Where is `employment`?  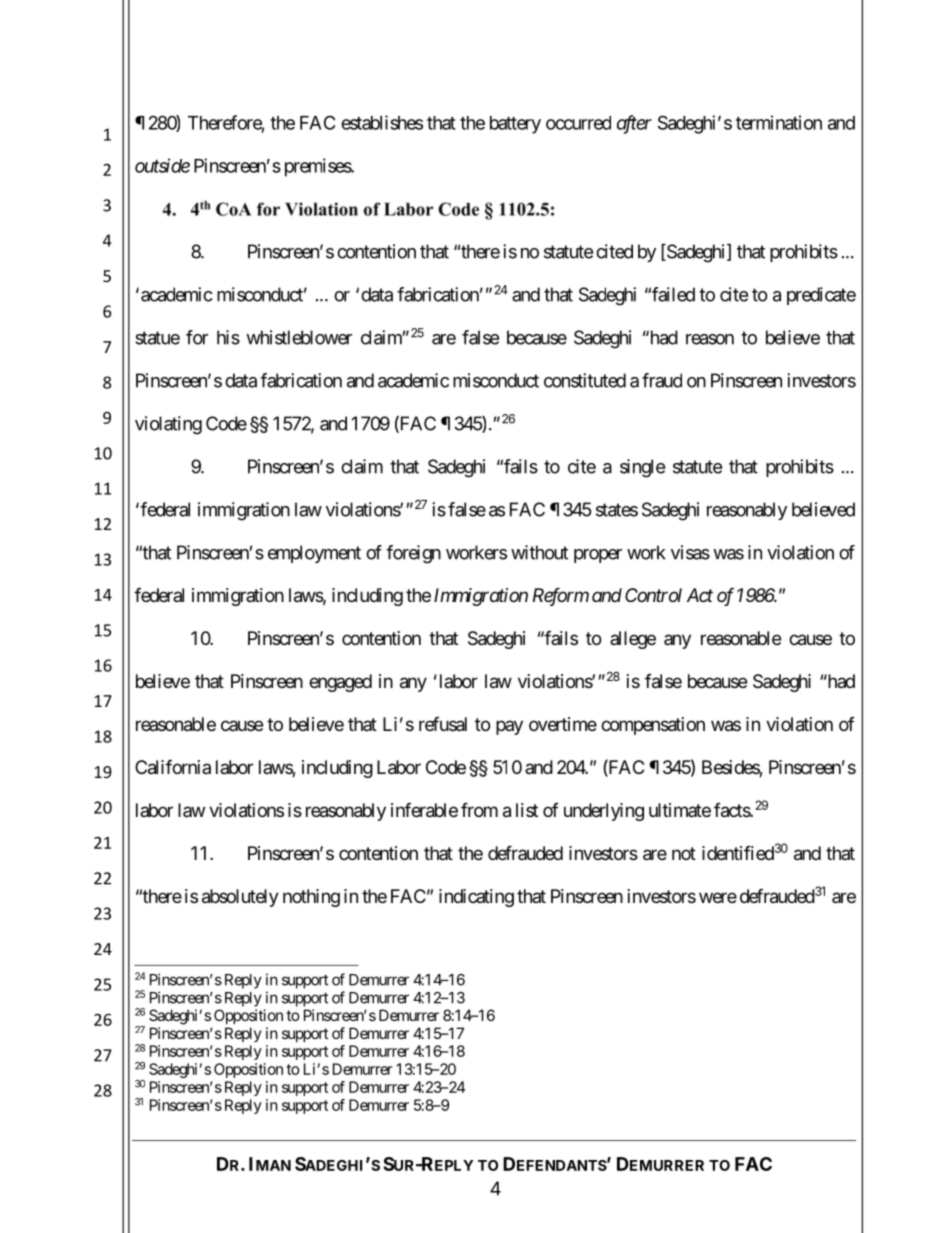 employment is located at coordinates (314, 554).
